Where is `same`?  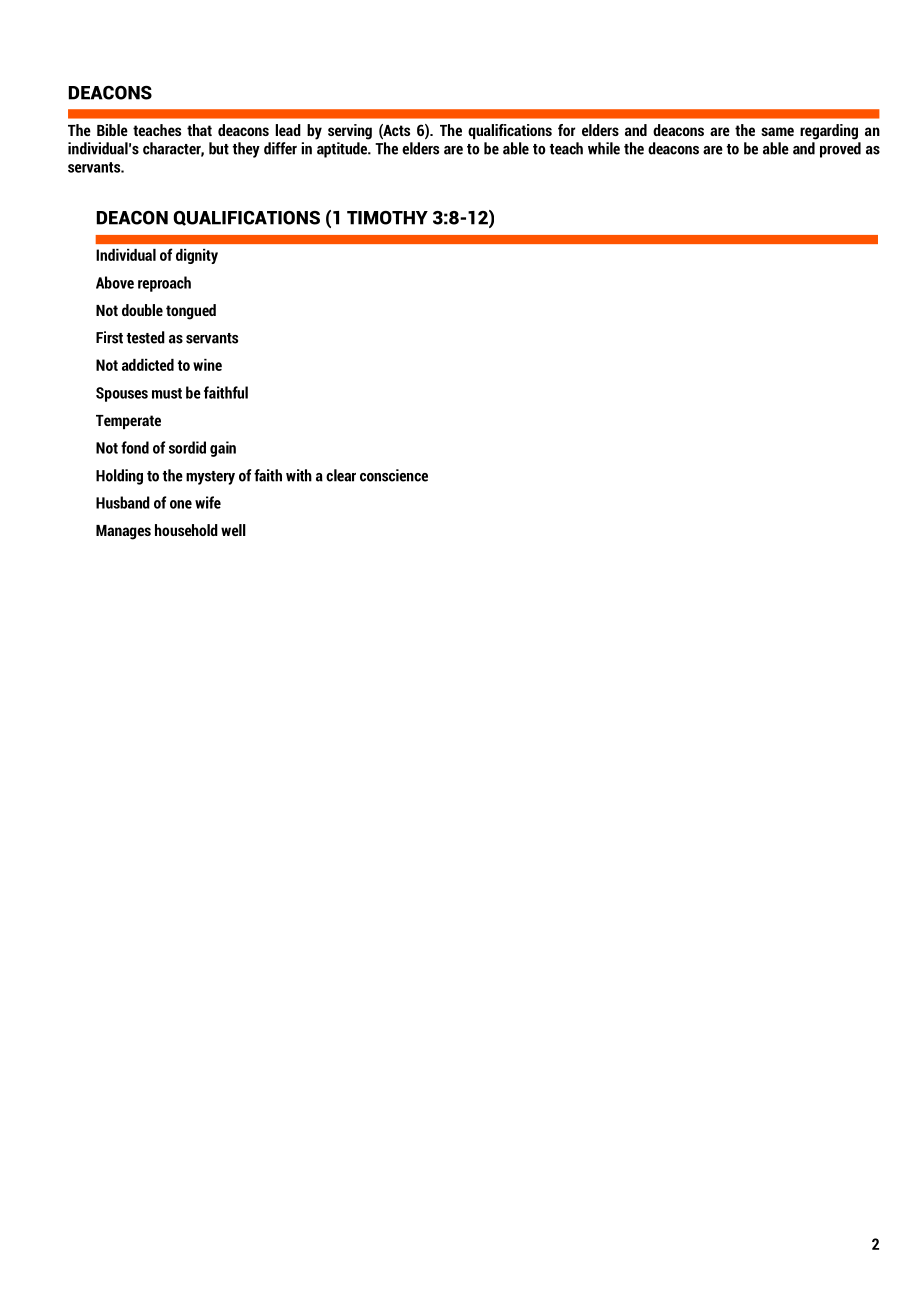 same is located at coordinates (777, 131).
